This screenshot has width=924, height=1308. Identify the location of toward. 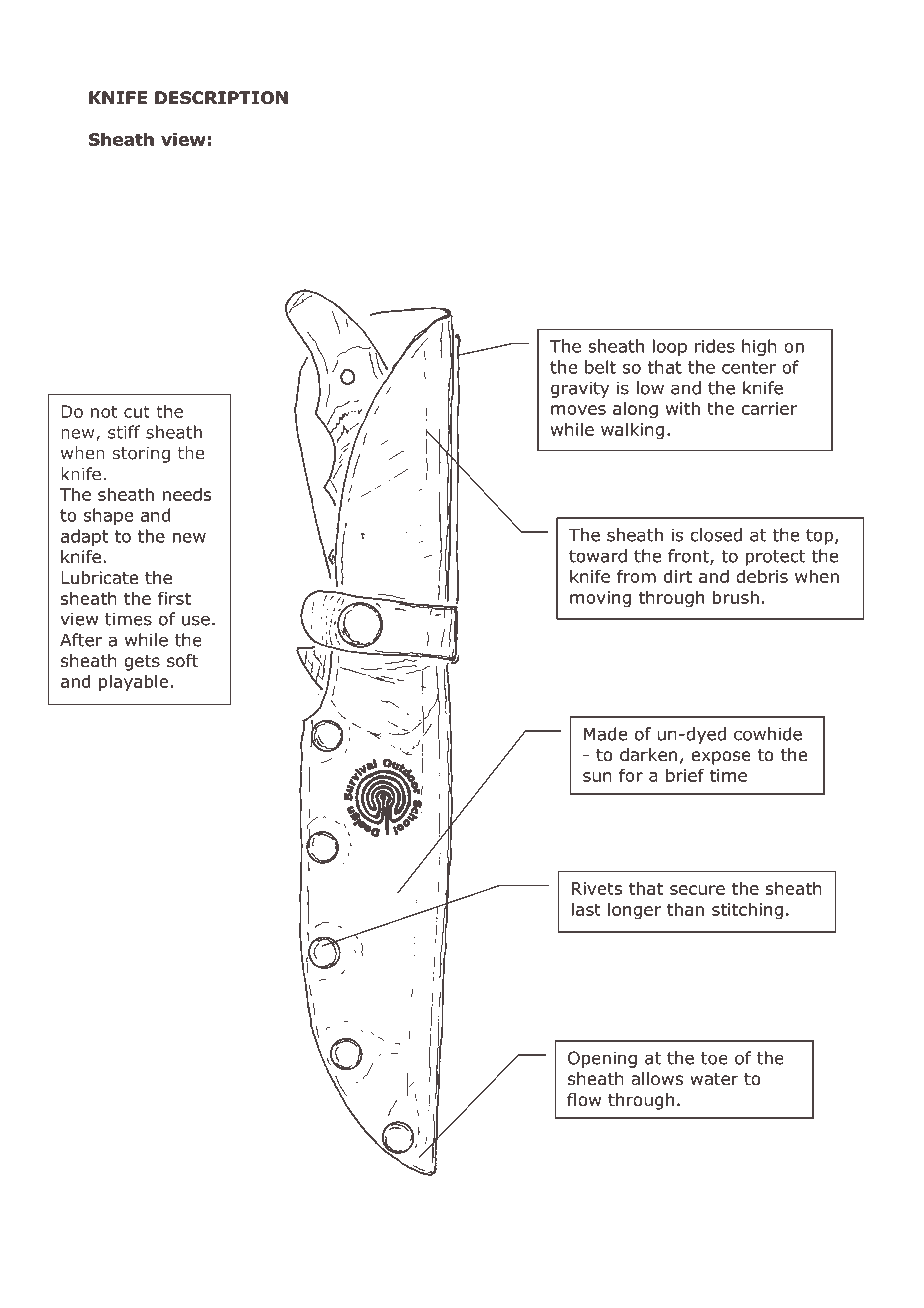
(598, 556).
